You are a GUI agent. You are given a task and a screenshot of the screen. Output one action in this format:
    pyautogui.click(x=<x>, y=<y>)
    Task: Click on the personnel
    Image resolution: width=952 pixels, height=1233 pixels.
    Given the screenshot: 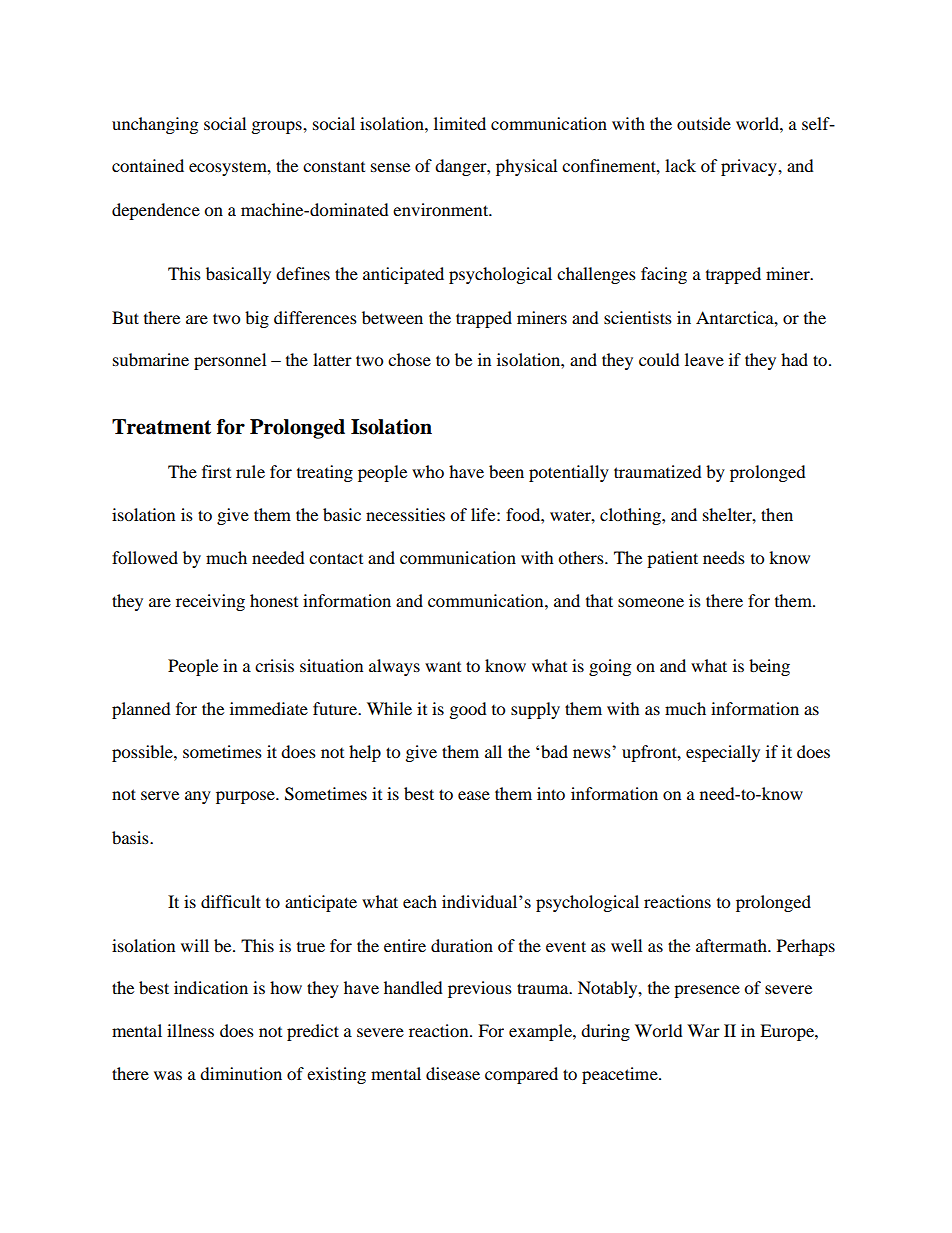 What is the action you would take?
    pyautogui.click(x=230, y=361)
